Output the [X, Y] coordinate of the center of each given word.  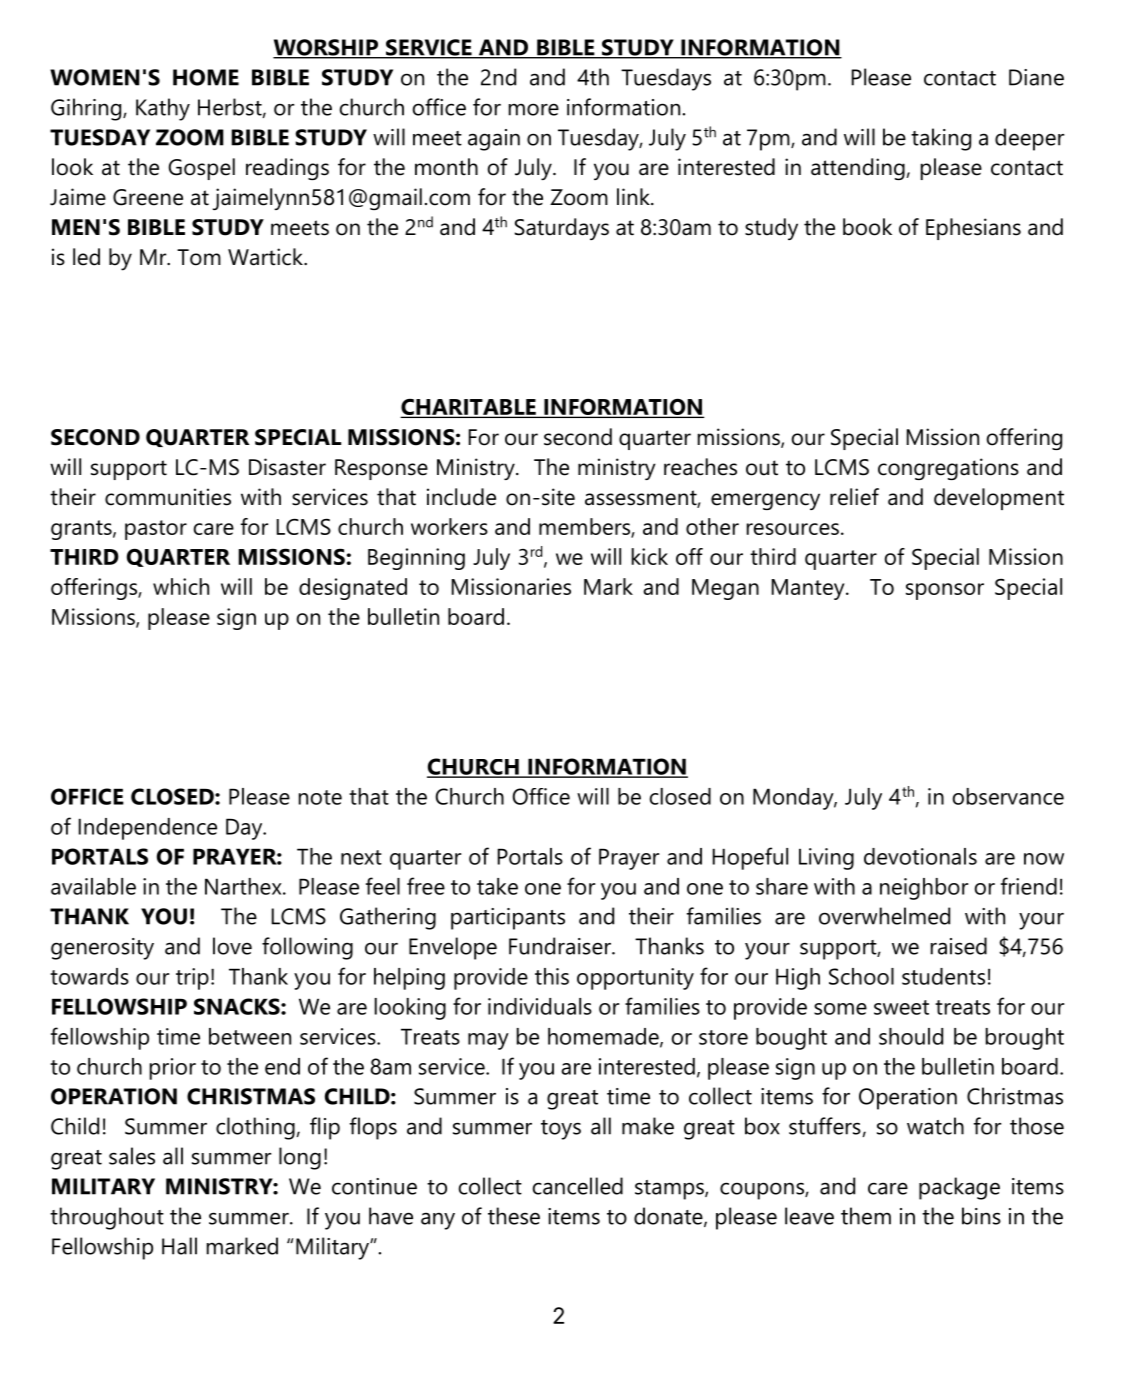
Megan [725, 589]
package [959, 1188]
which [181, 586]
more [534, 109]
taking [941, 139]
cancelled [578, 1186]
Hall [179, 1246]
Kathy [163, 109]
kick [650, 556]
